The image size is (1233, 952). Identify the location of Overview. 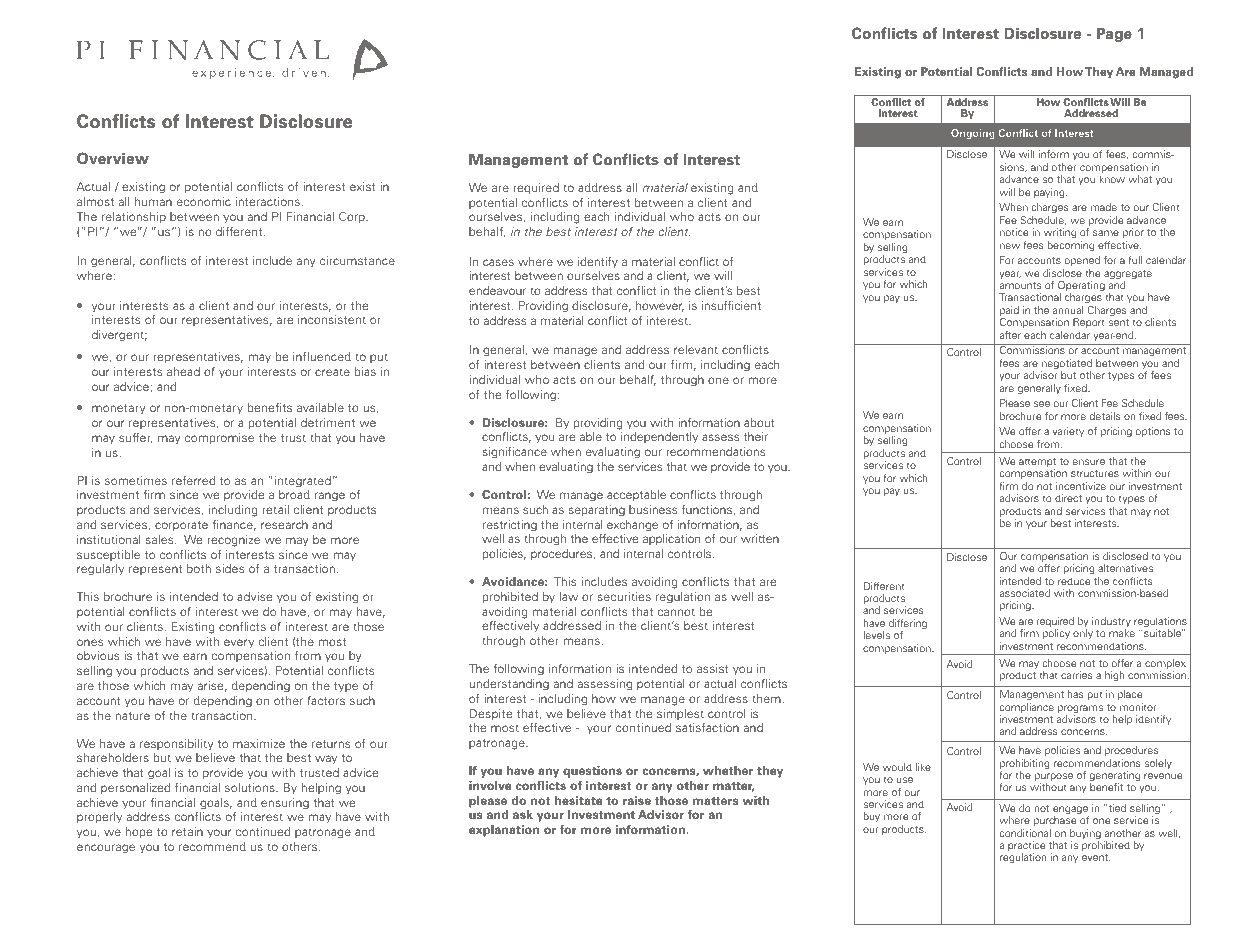
(113, 158).
